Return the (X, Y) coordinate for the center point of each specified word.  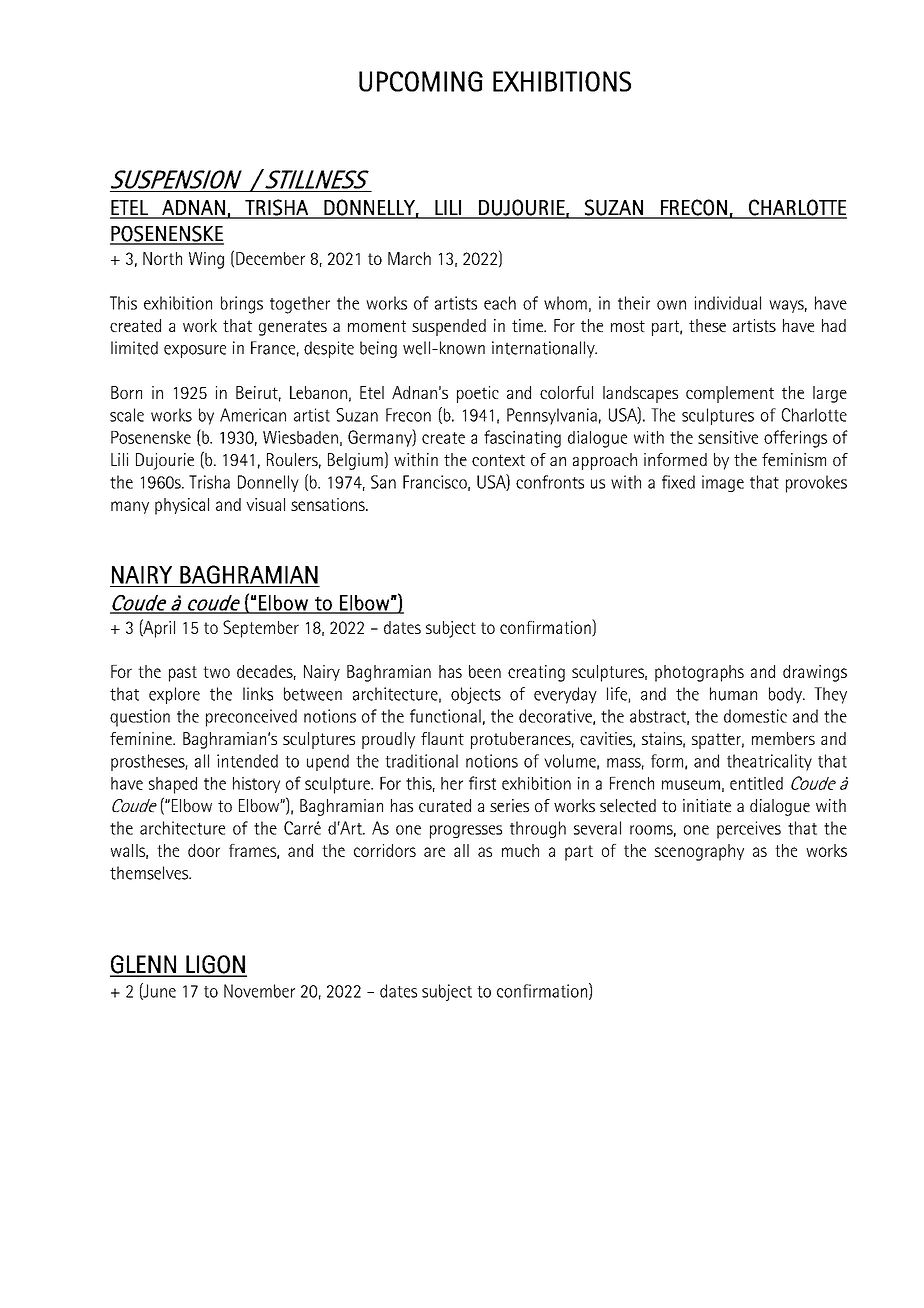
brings (242, 305)
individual (728, 303)
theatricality (769, 762)
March (409, 258)
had (834, 325)
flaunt (442, 738)
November (259, 991)
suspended (449, 327)
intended (247, 761)
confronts (550, 482)
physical (182, 506)
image (723, 483)
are (434, 852)
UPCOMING (421, 81)
